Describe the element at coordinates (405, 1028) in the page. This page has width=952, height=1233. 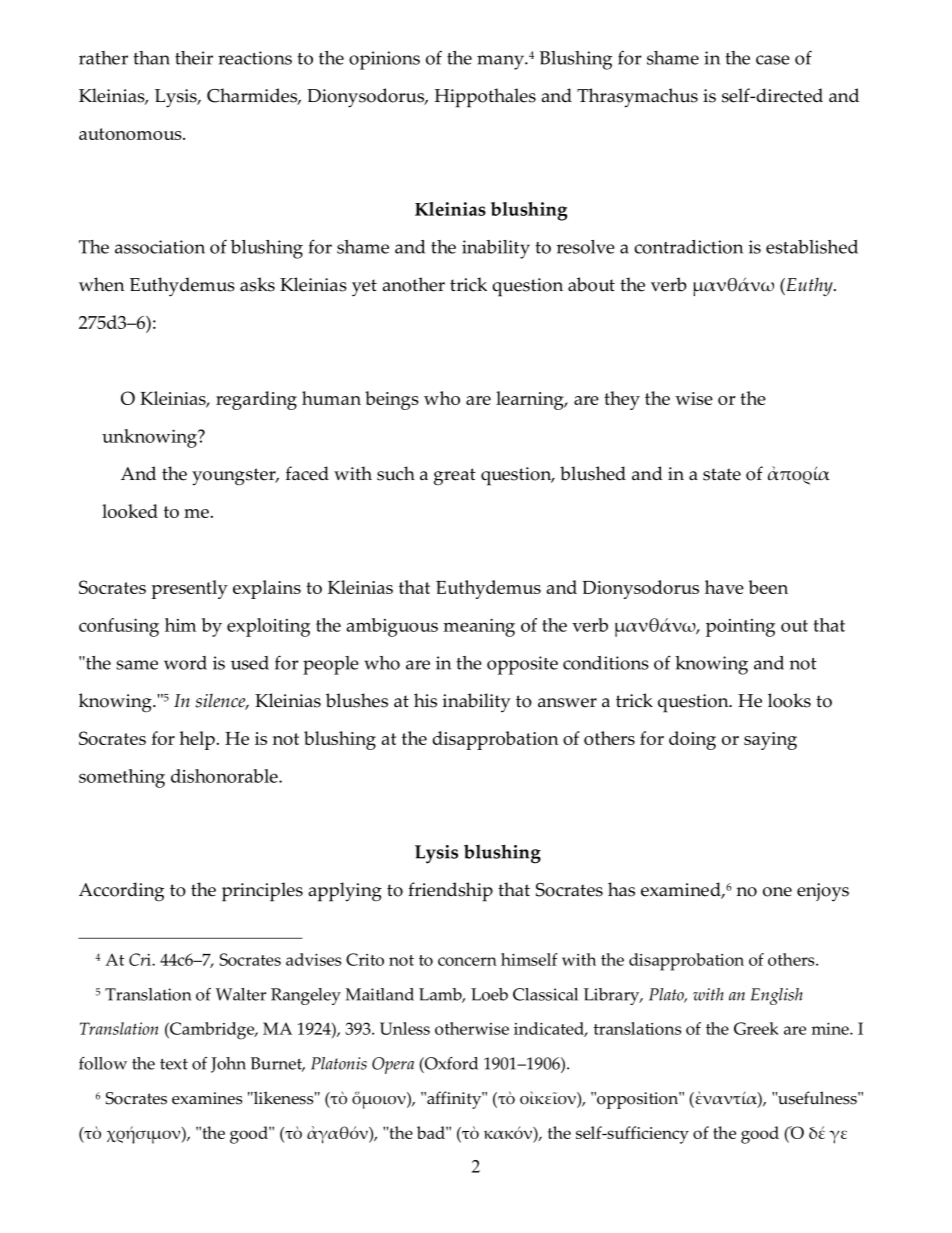
I see `Unless` at that location.
